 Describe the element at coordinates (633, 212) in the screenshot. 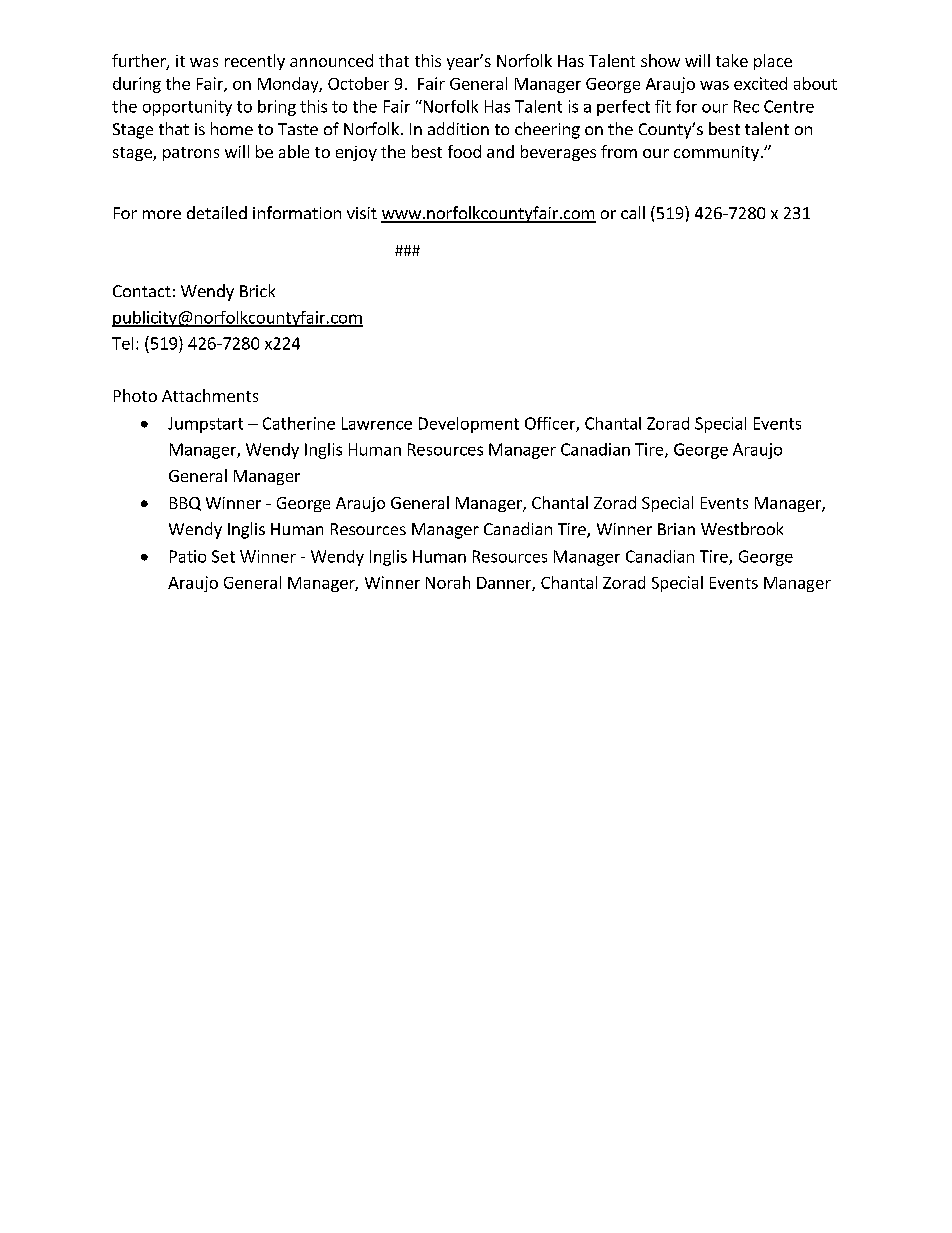

I see `call` at that location.
